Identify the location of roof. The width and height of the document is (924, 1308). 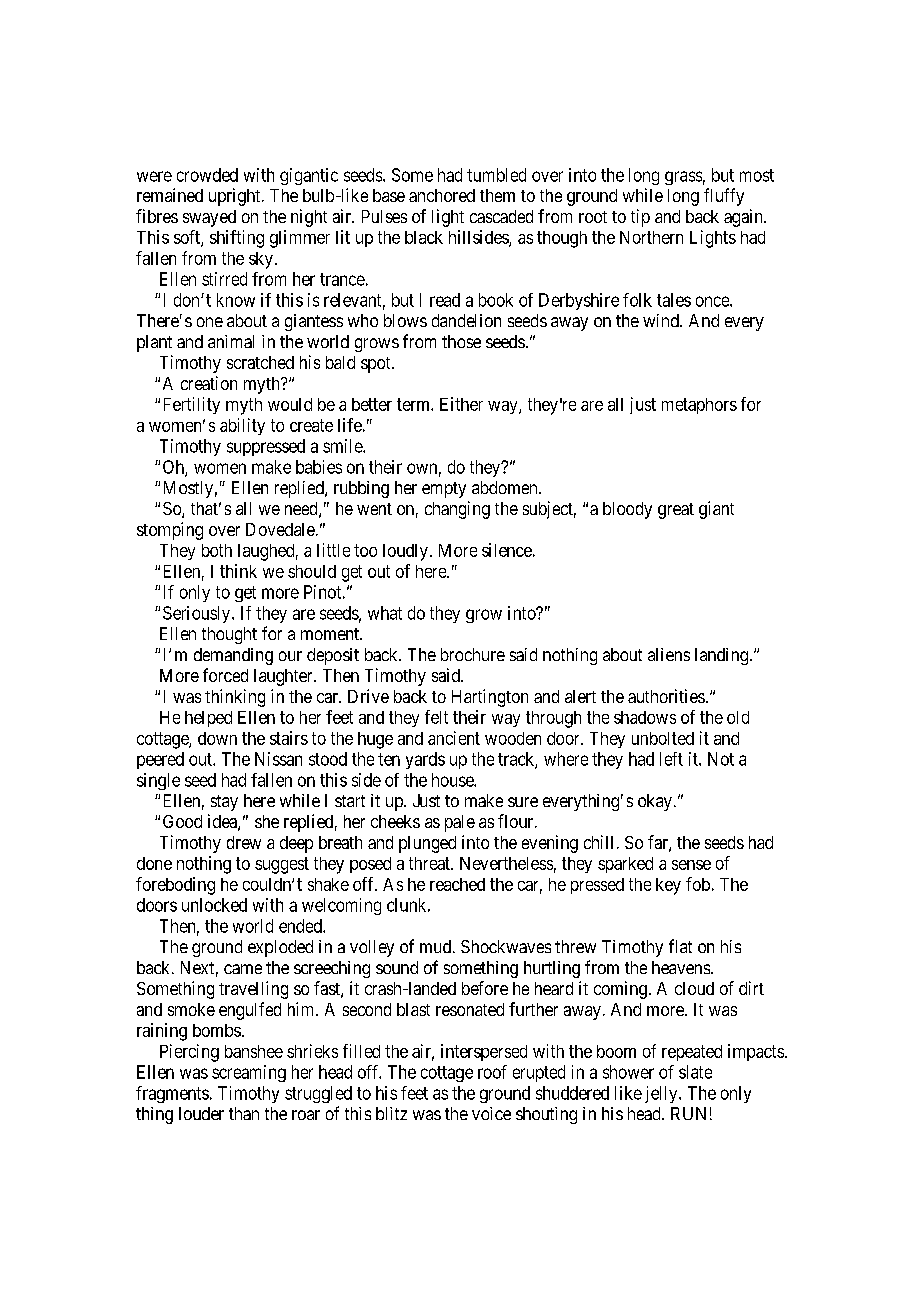
(492, 1072).
